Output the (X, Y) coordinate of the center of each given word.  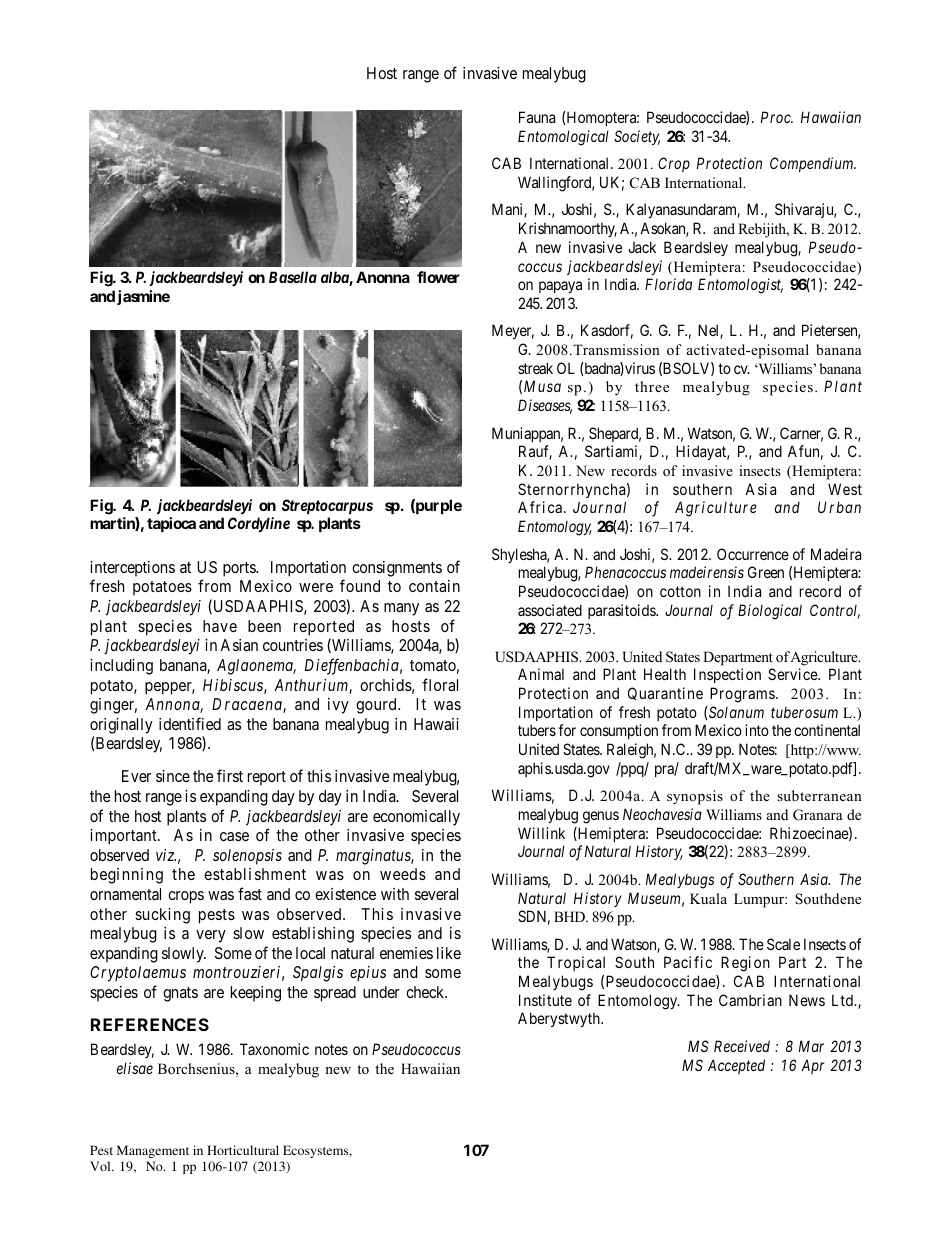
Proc (777, 117)
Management (153, 1151)
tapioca (171, 524)
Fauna (537, 117)
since (173, 776)
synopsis (695, 797)
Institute (545, 1000)
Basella (293, 277)
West (845, 489)
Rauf (535, 452)
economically (416, 818)
